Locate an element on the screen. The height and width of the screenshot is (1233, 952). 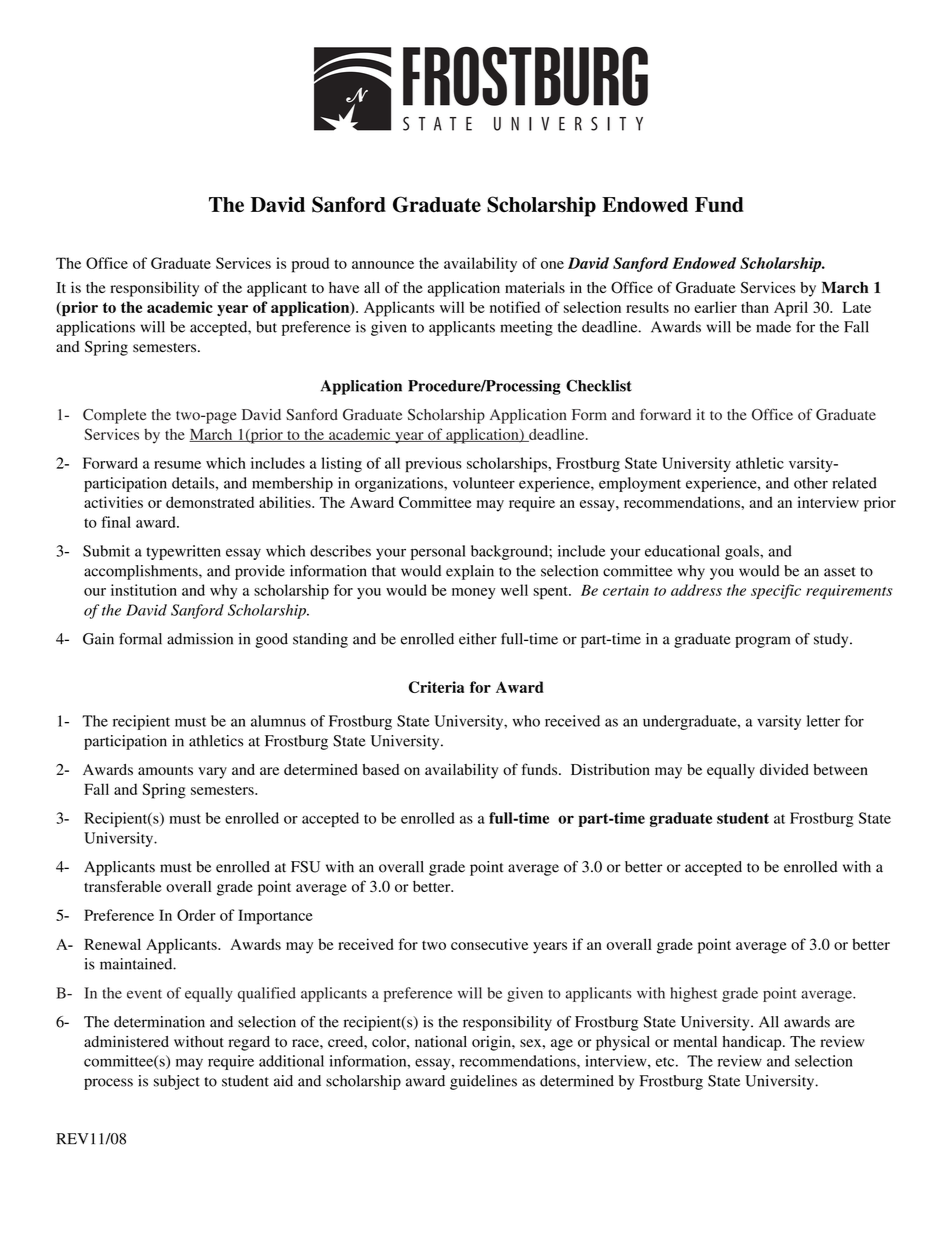
Criteria is located at coordinates (436, 687).
